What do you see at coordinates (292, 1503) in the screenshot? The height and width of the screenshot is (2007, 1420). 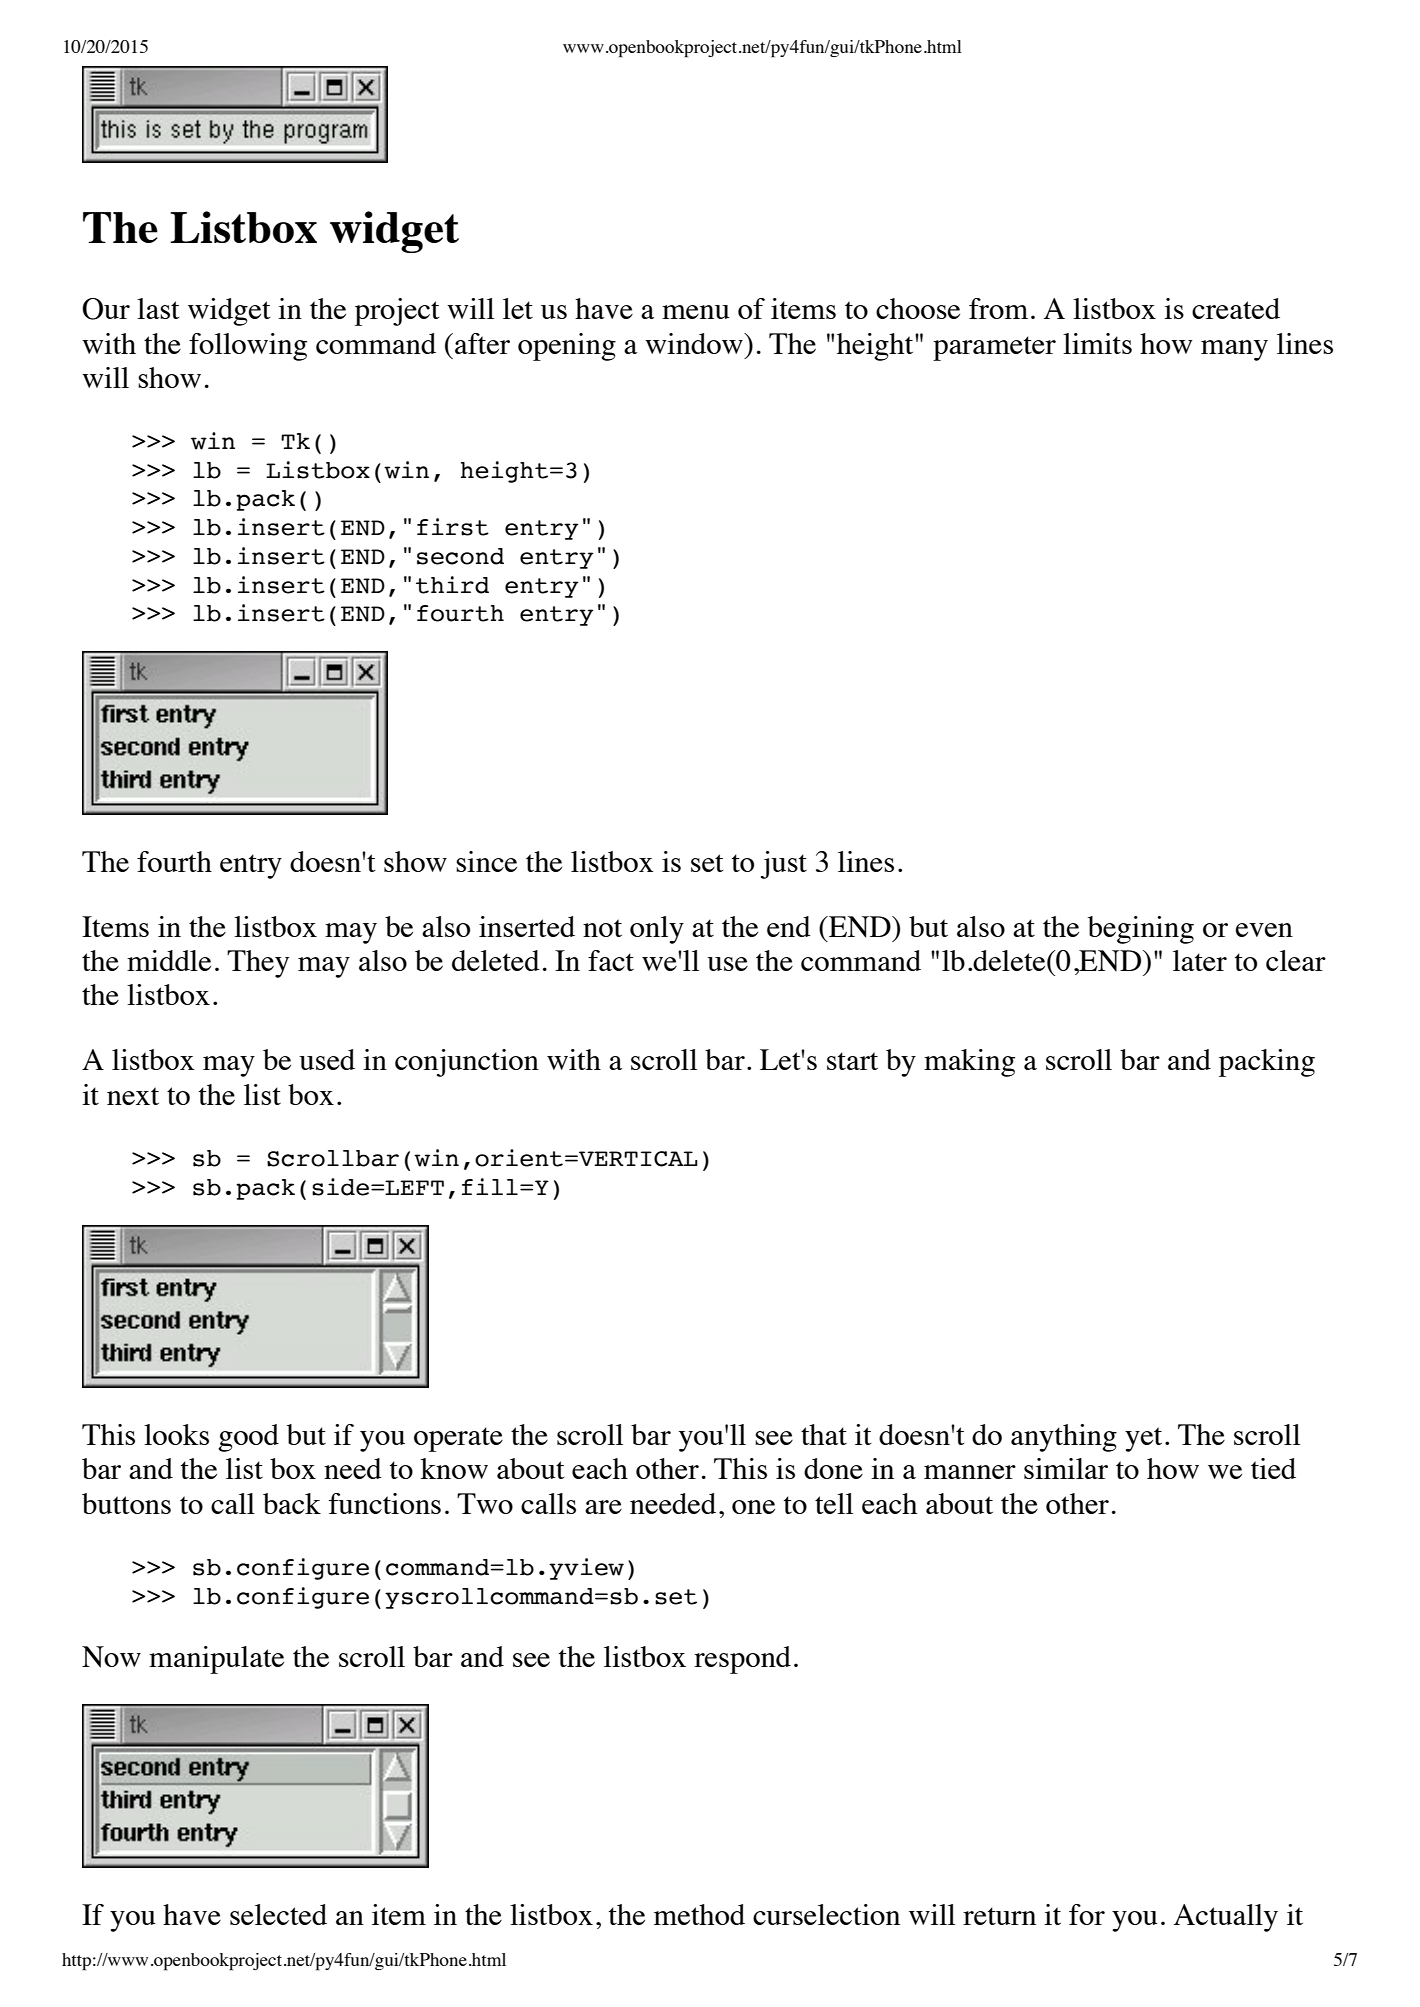 I see `back` at bounding box center [292, 1503].
